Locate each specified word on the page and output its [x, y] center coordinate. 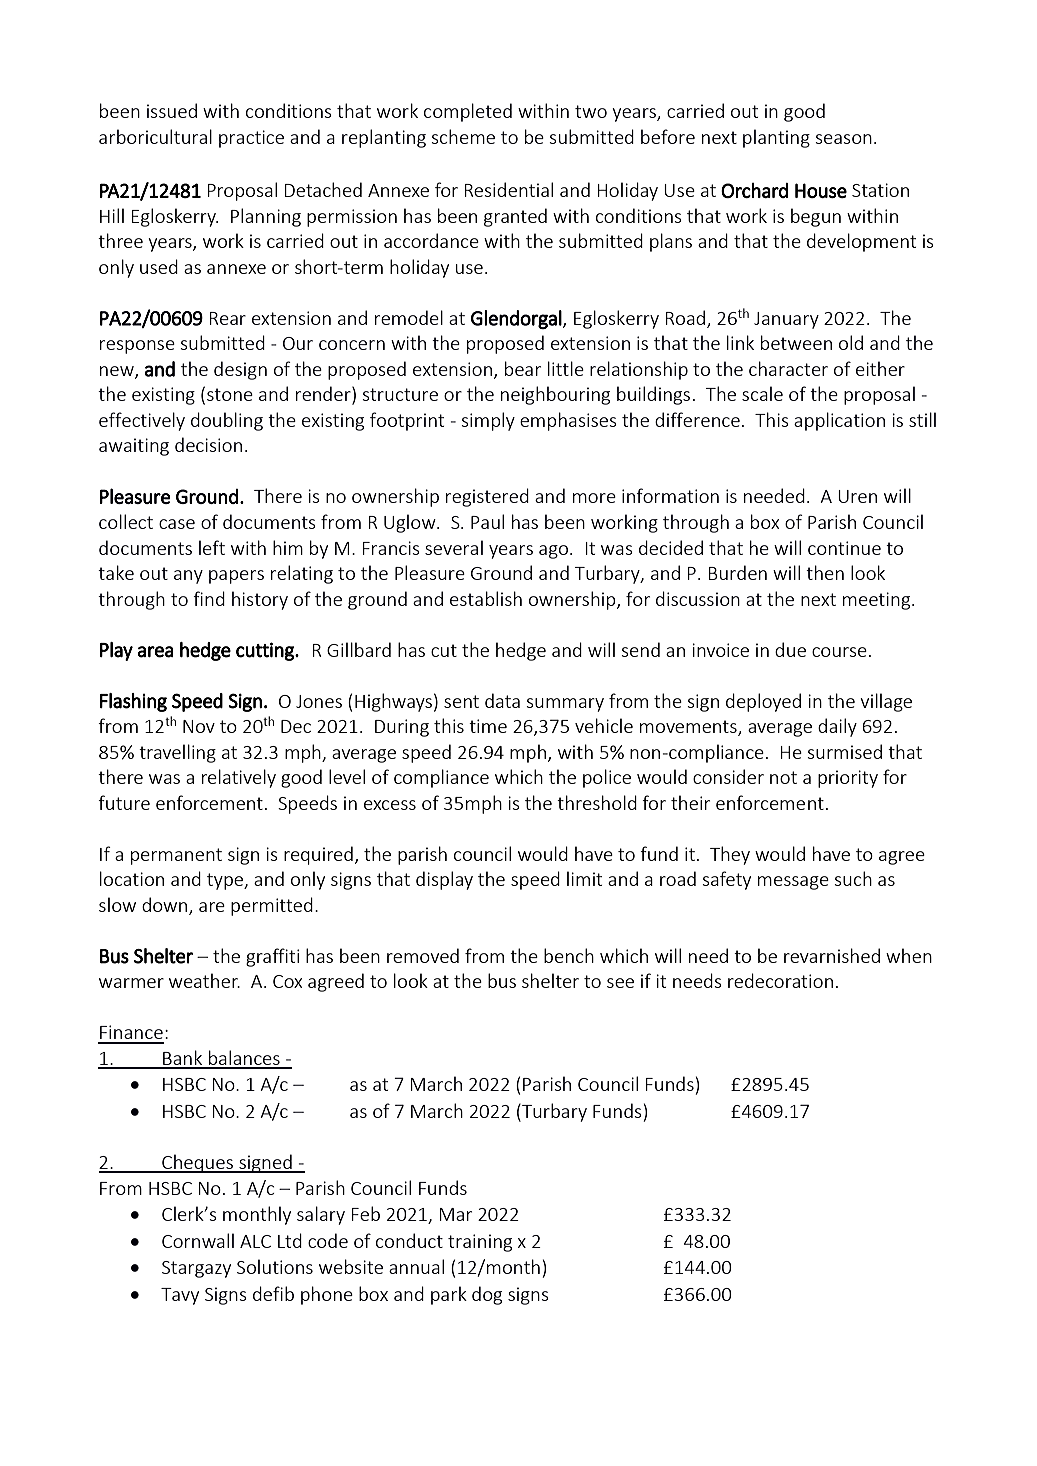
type [226, 881]
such [853, 878]
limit [584, 878]
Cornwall [198, 1240]
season [844, 139]
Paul [487, 521]
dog [487, 1295]
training [480, 1243]
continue [844, 548]
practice [251, 139]
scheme [463, 136]
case [177, 524]
